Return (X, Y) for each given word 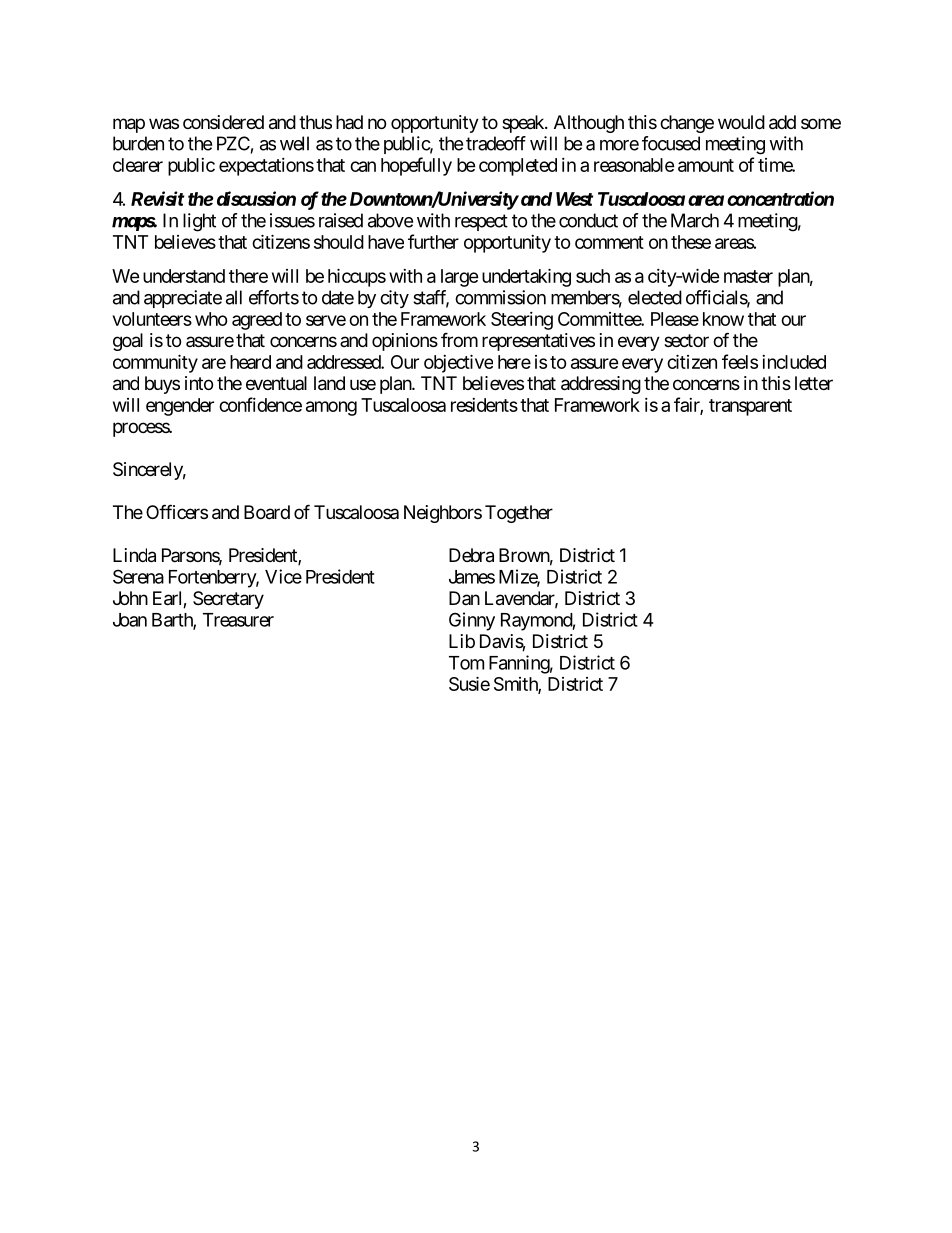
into (199, 383)
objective (458, 363)
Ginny (472, 621)
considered (223, 122)
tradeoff (496, 143)
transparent (750, 407)
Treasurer (238, 620)
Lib (462, 641)
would (741, 122)
